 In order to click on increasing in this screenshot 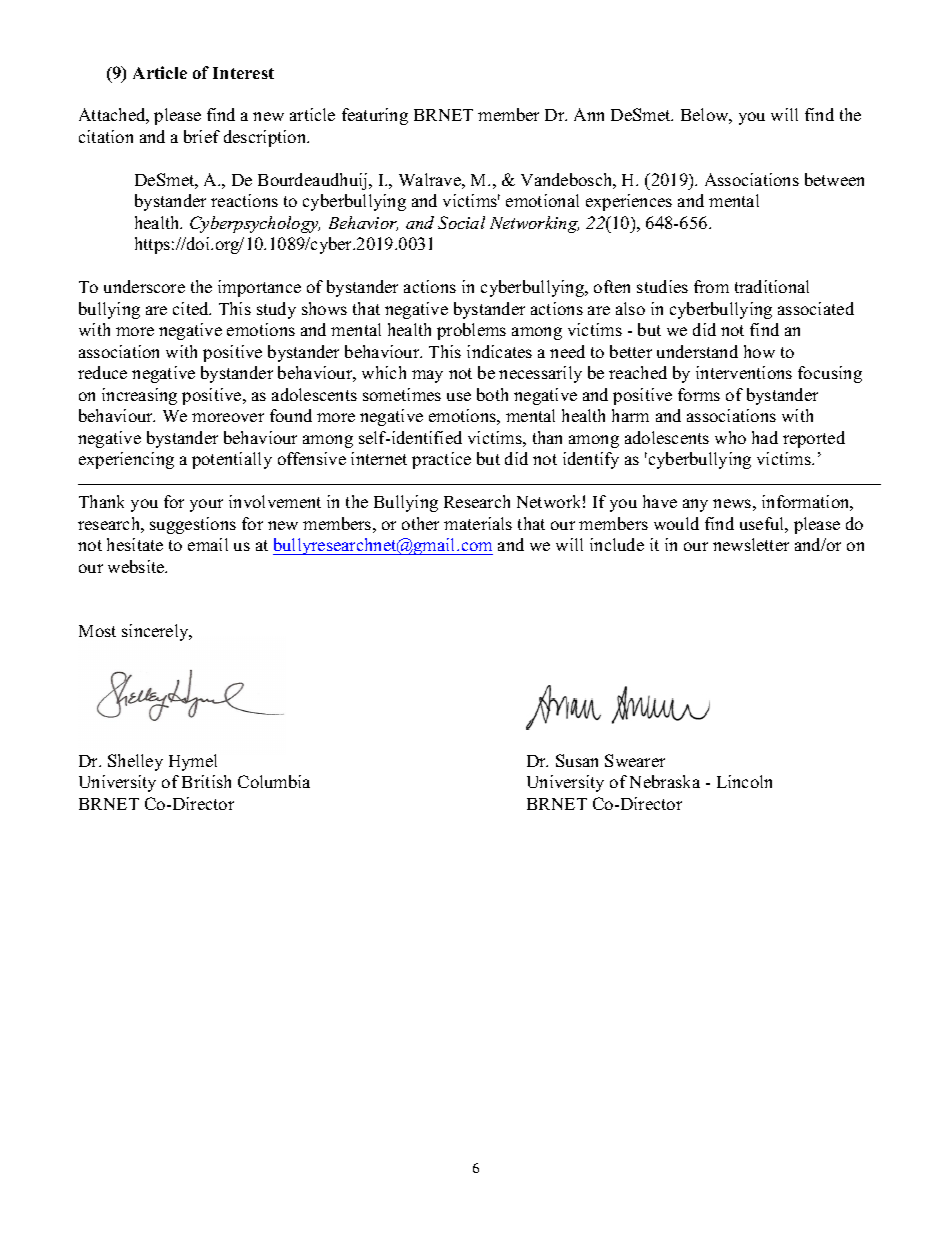, I will do `click(139, 396)`.
